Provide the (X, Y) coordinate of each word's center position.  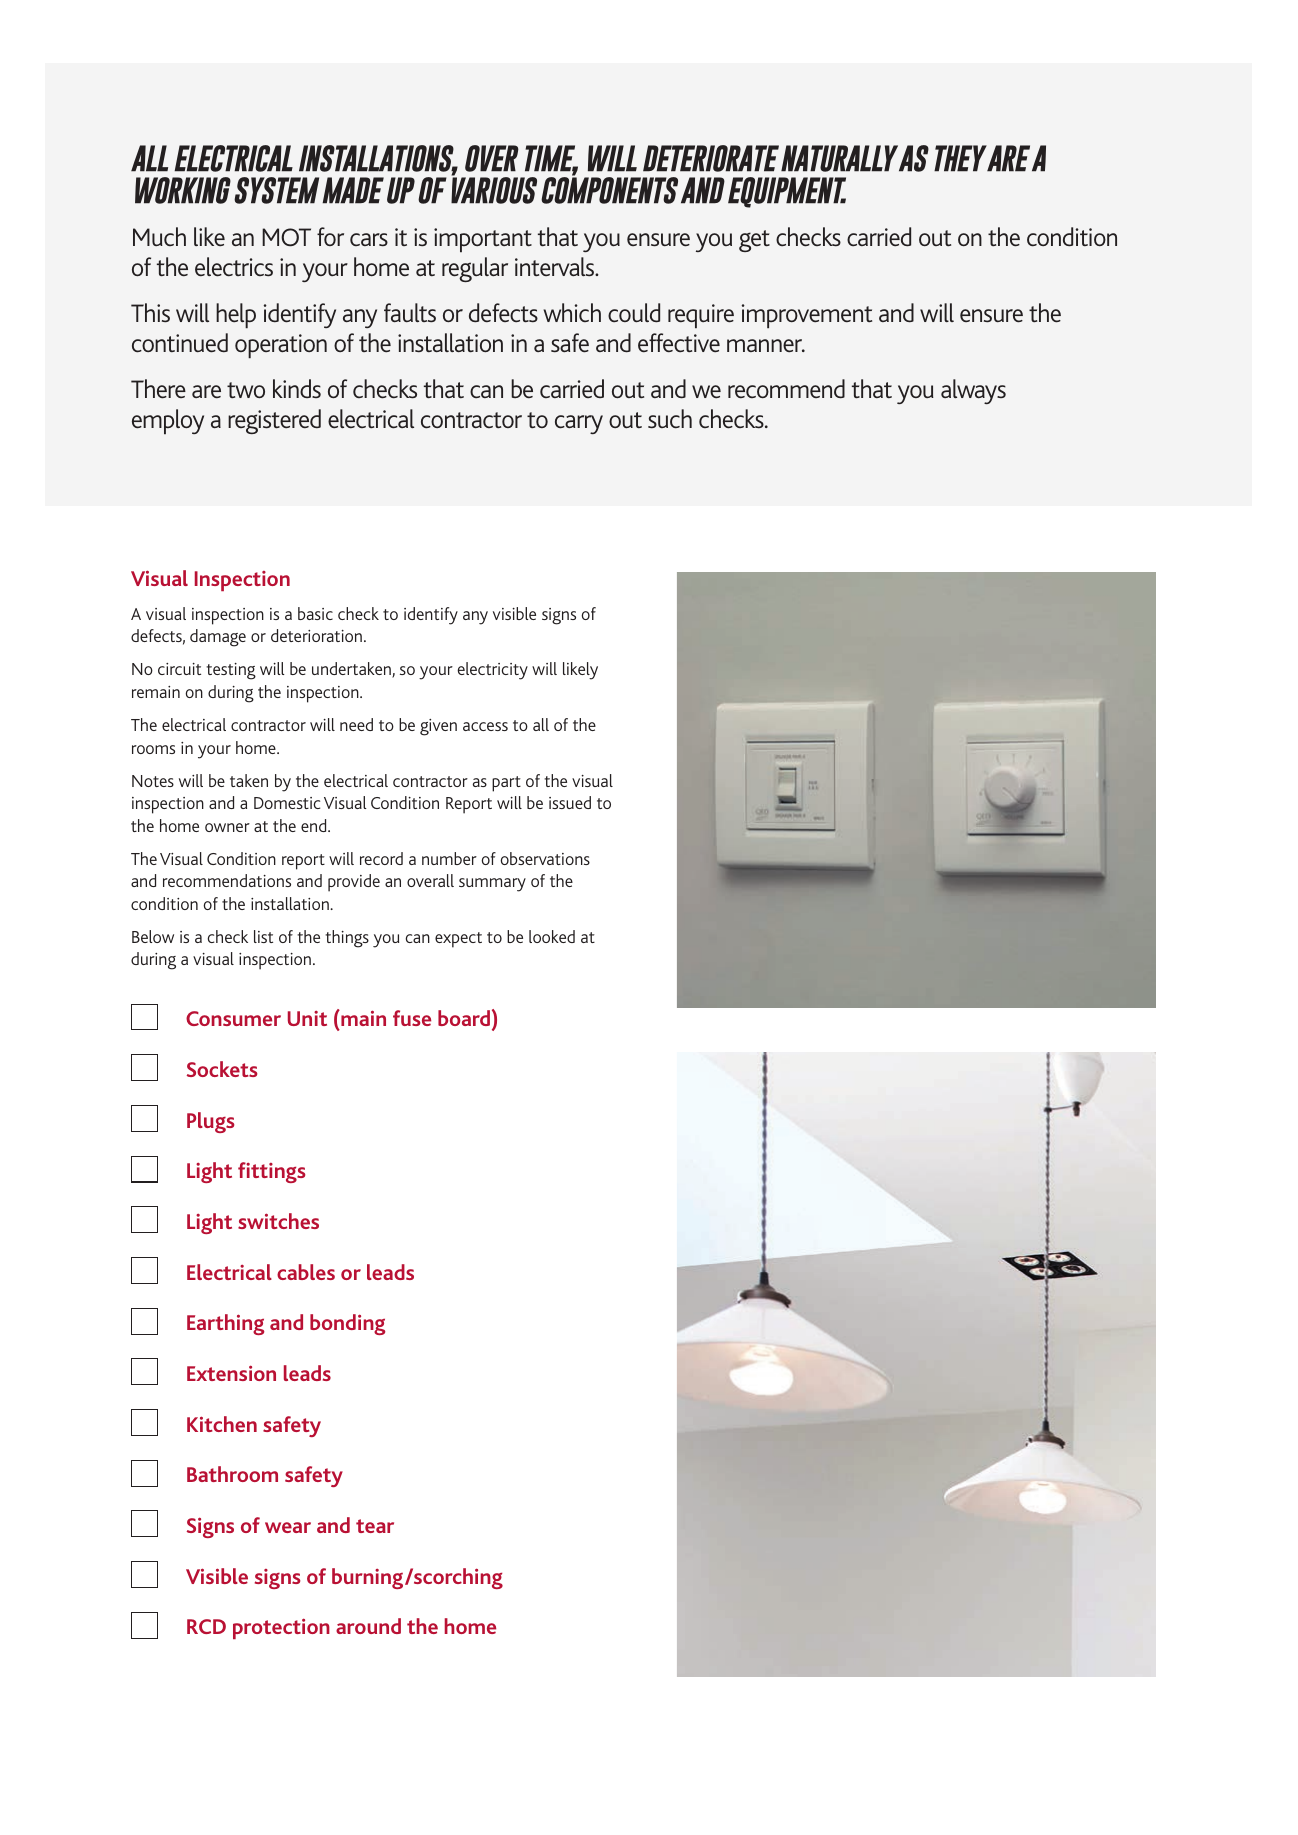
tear (375, 1526)
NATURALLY (839, 158)
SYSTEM (276, 190)
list (263, 936)
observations (545, 858)
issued (570, 802)
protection (281, 1628)
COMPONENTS (609, 189)
